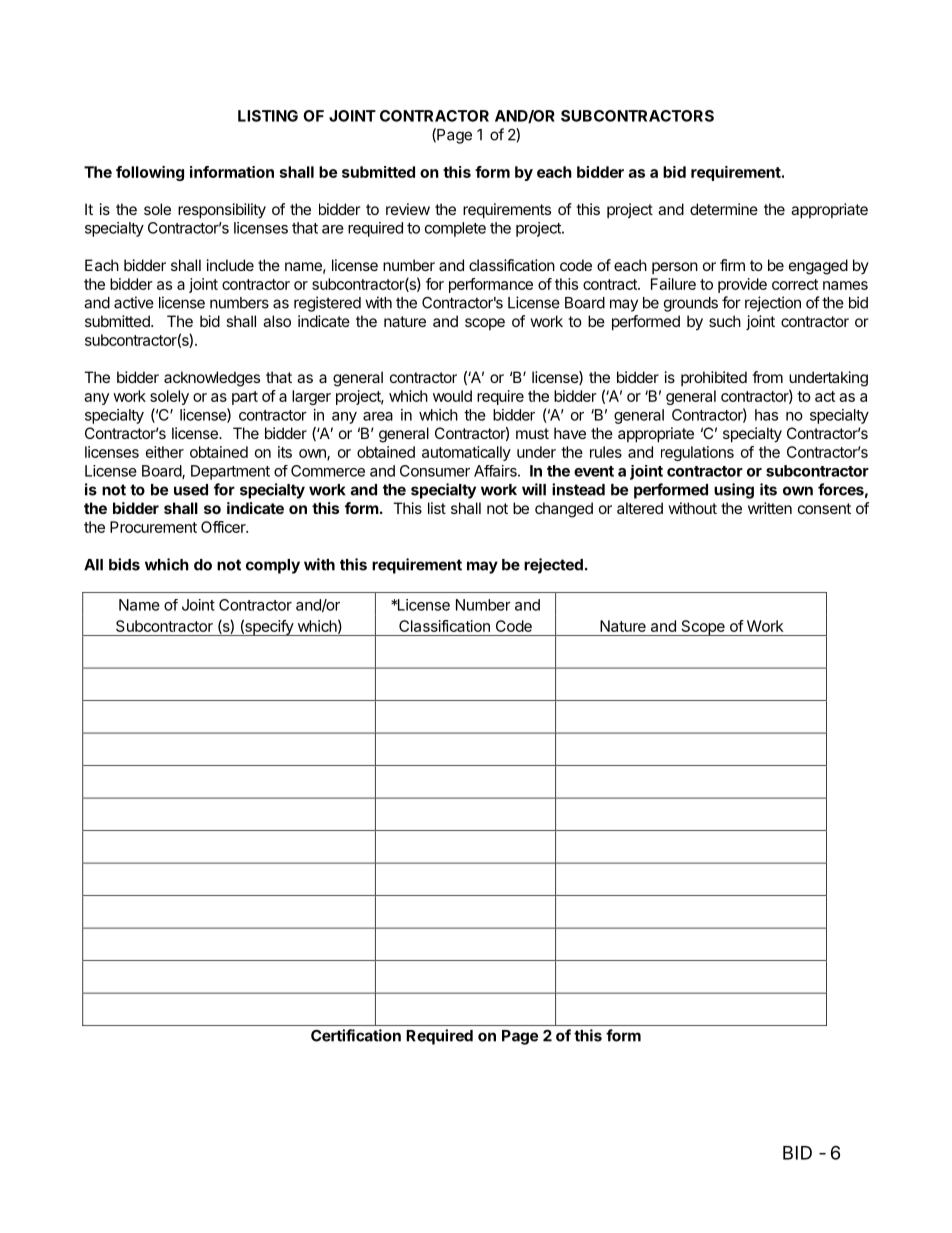 Image resolution: width=952 pixels, height=1233 pixels. I want to click on responsibility, so click(222, 211).
